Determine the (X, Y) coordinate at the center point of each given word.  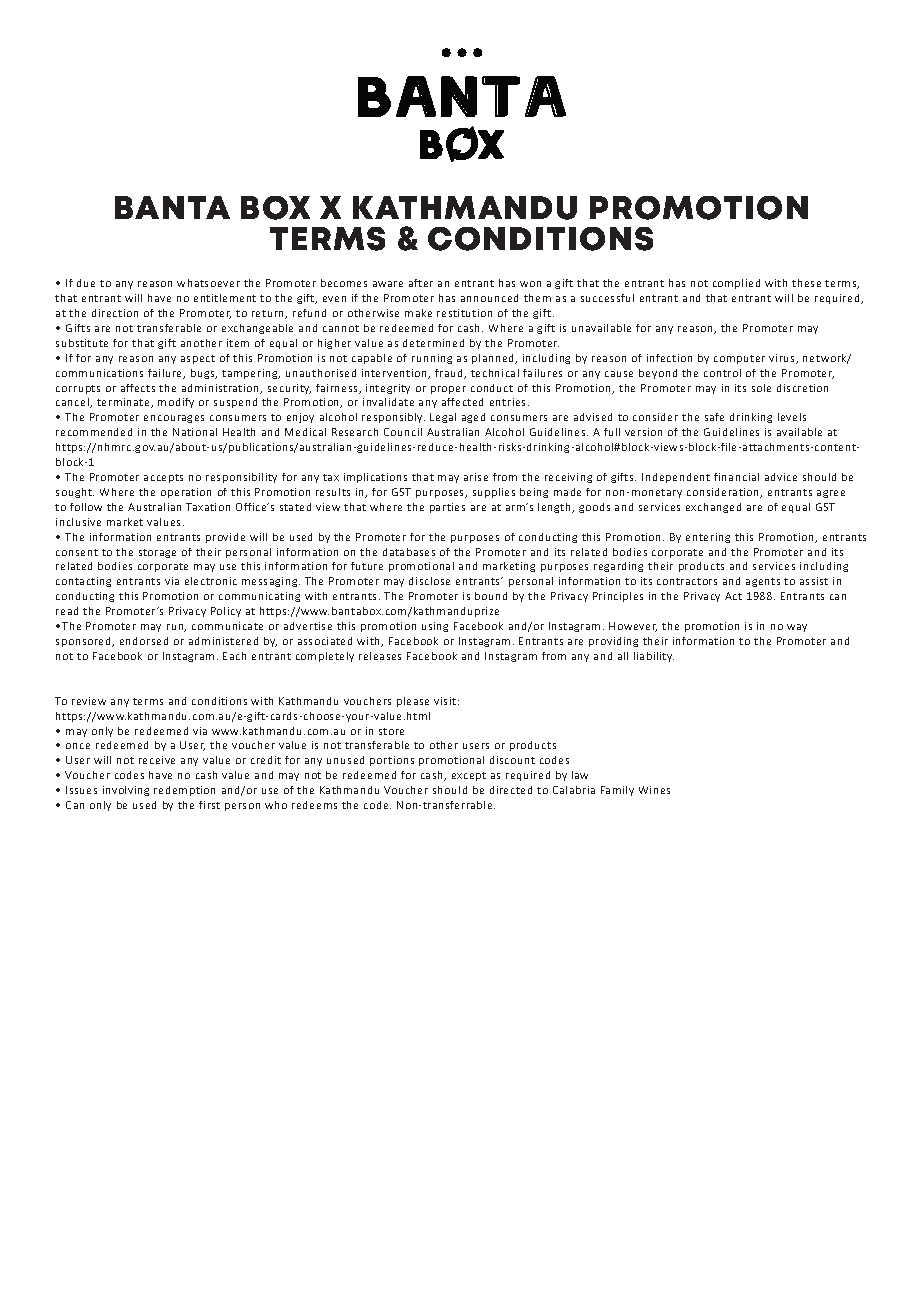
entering (708, 538)
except (469, 776)
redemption (184, 791)
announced (489, 298)
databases (409, 552)
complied (736, 284)
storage (157, 553)
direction (115, 313)
